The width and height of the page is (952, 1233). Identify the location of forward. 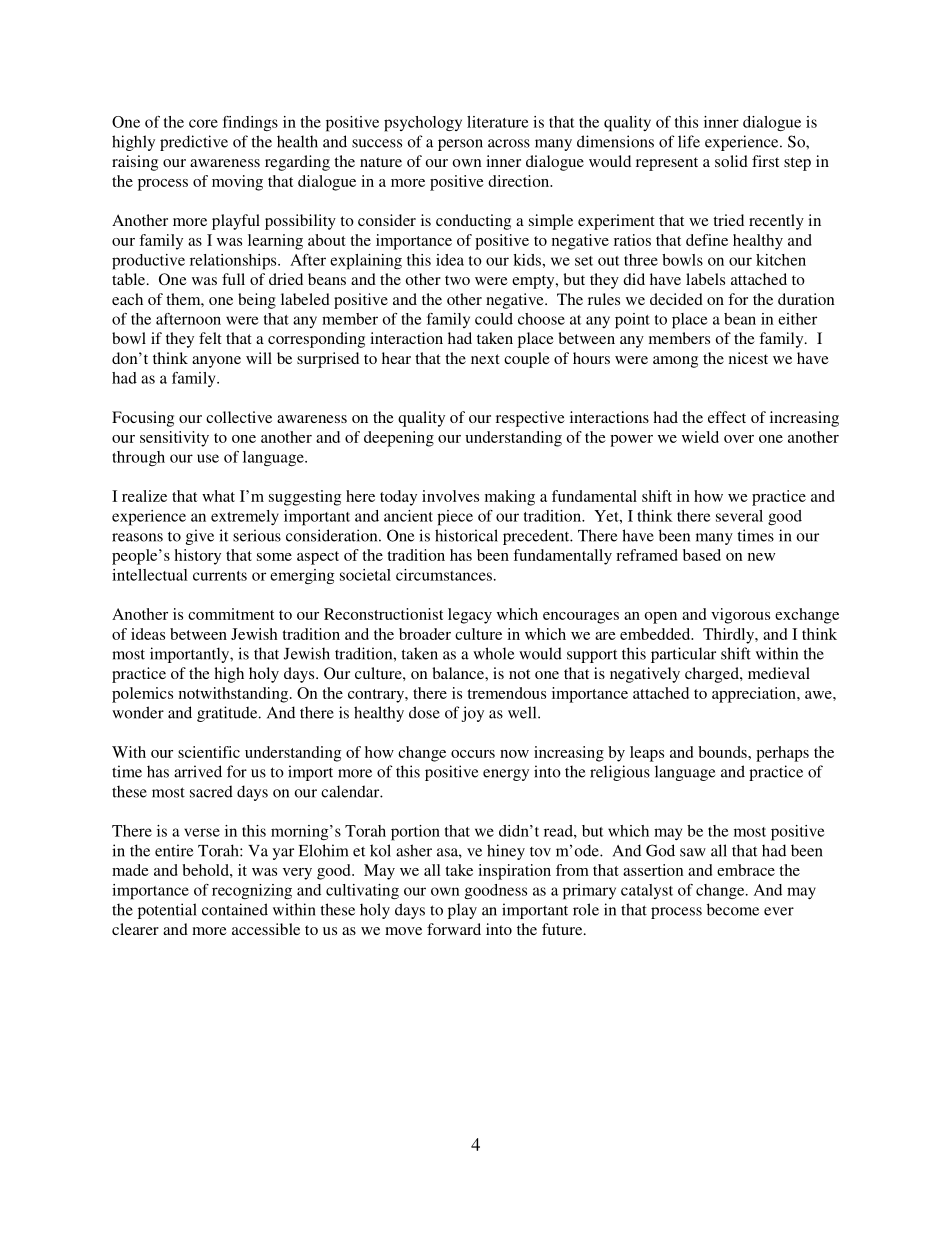
(454, 929).
